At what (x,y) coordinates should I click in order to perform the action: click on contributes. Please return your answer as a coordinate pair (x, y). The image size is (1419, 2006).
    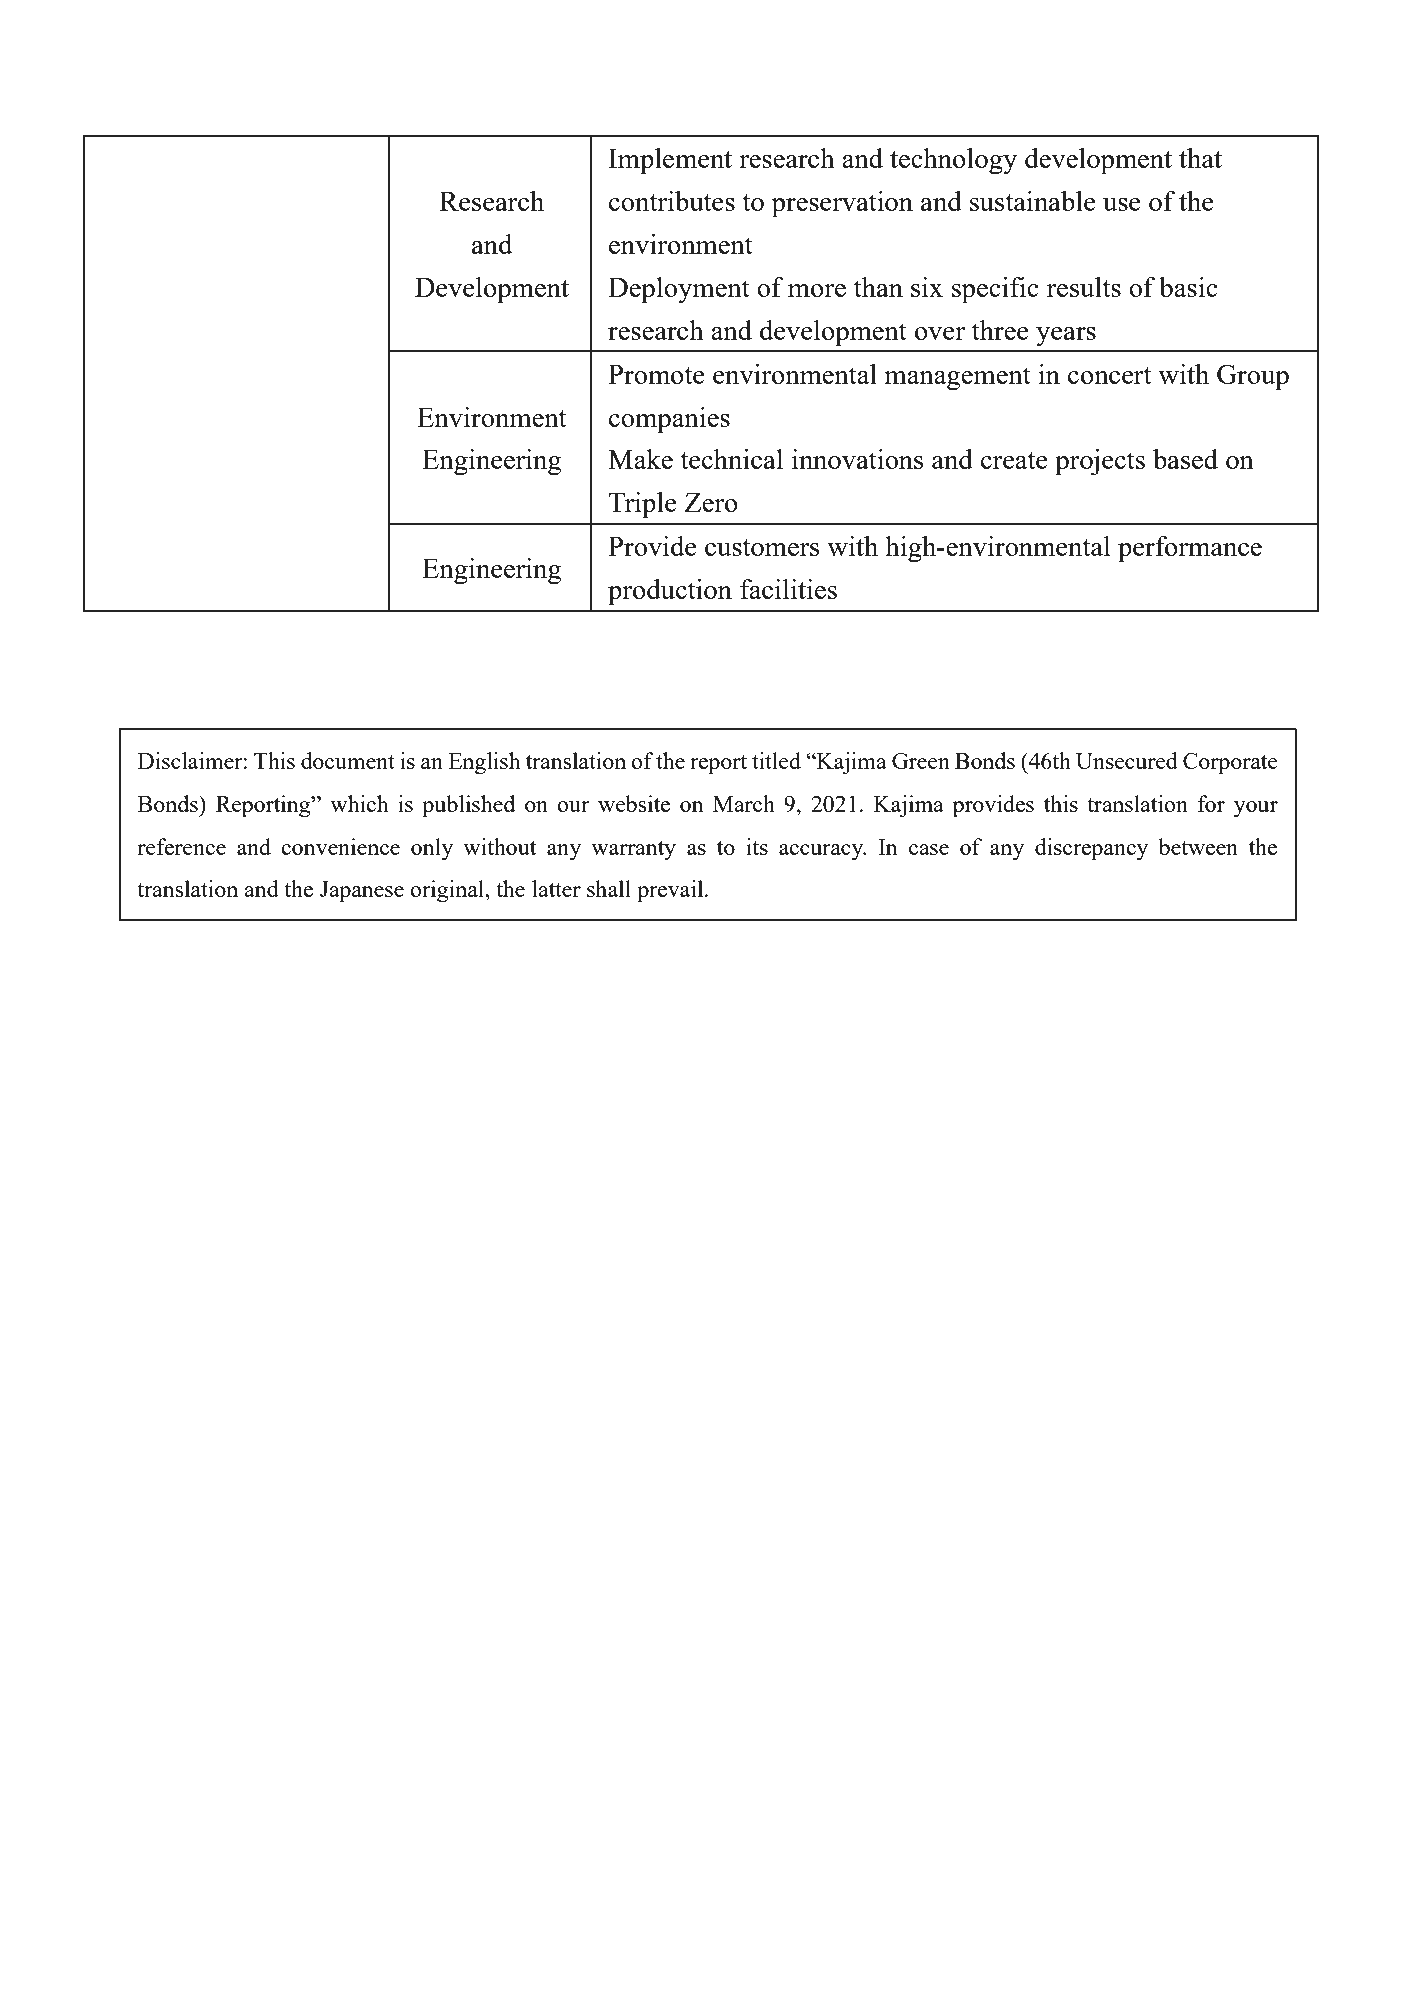
    Looking at the image, I should click on (672, 201).
